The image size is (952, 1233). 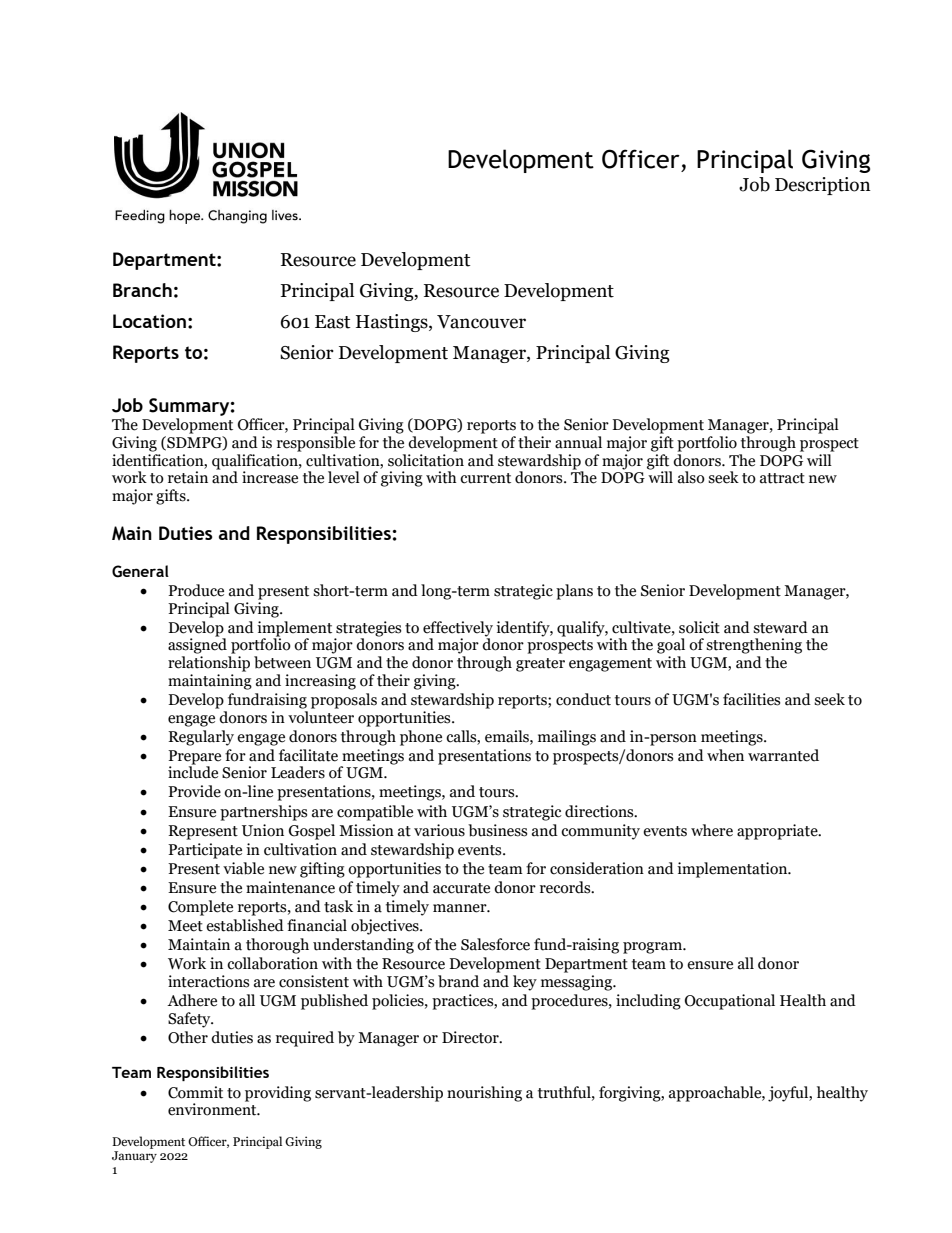 What do you see at coordinates (213, 1108) in the screenshot?
I see `environment` at bounding box center [213, 1108].
